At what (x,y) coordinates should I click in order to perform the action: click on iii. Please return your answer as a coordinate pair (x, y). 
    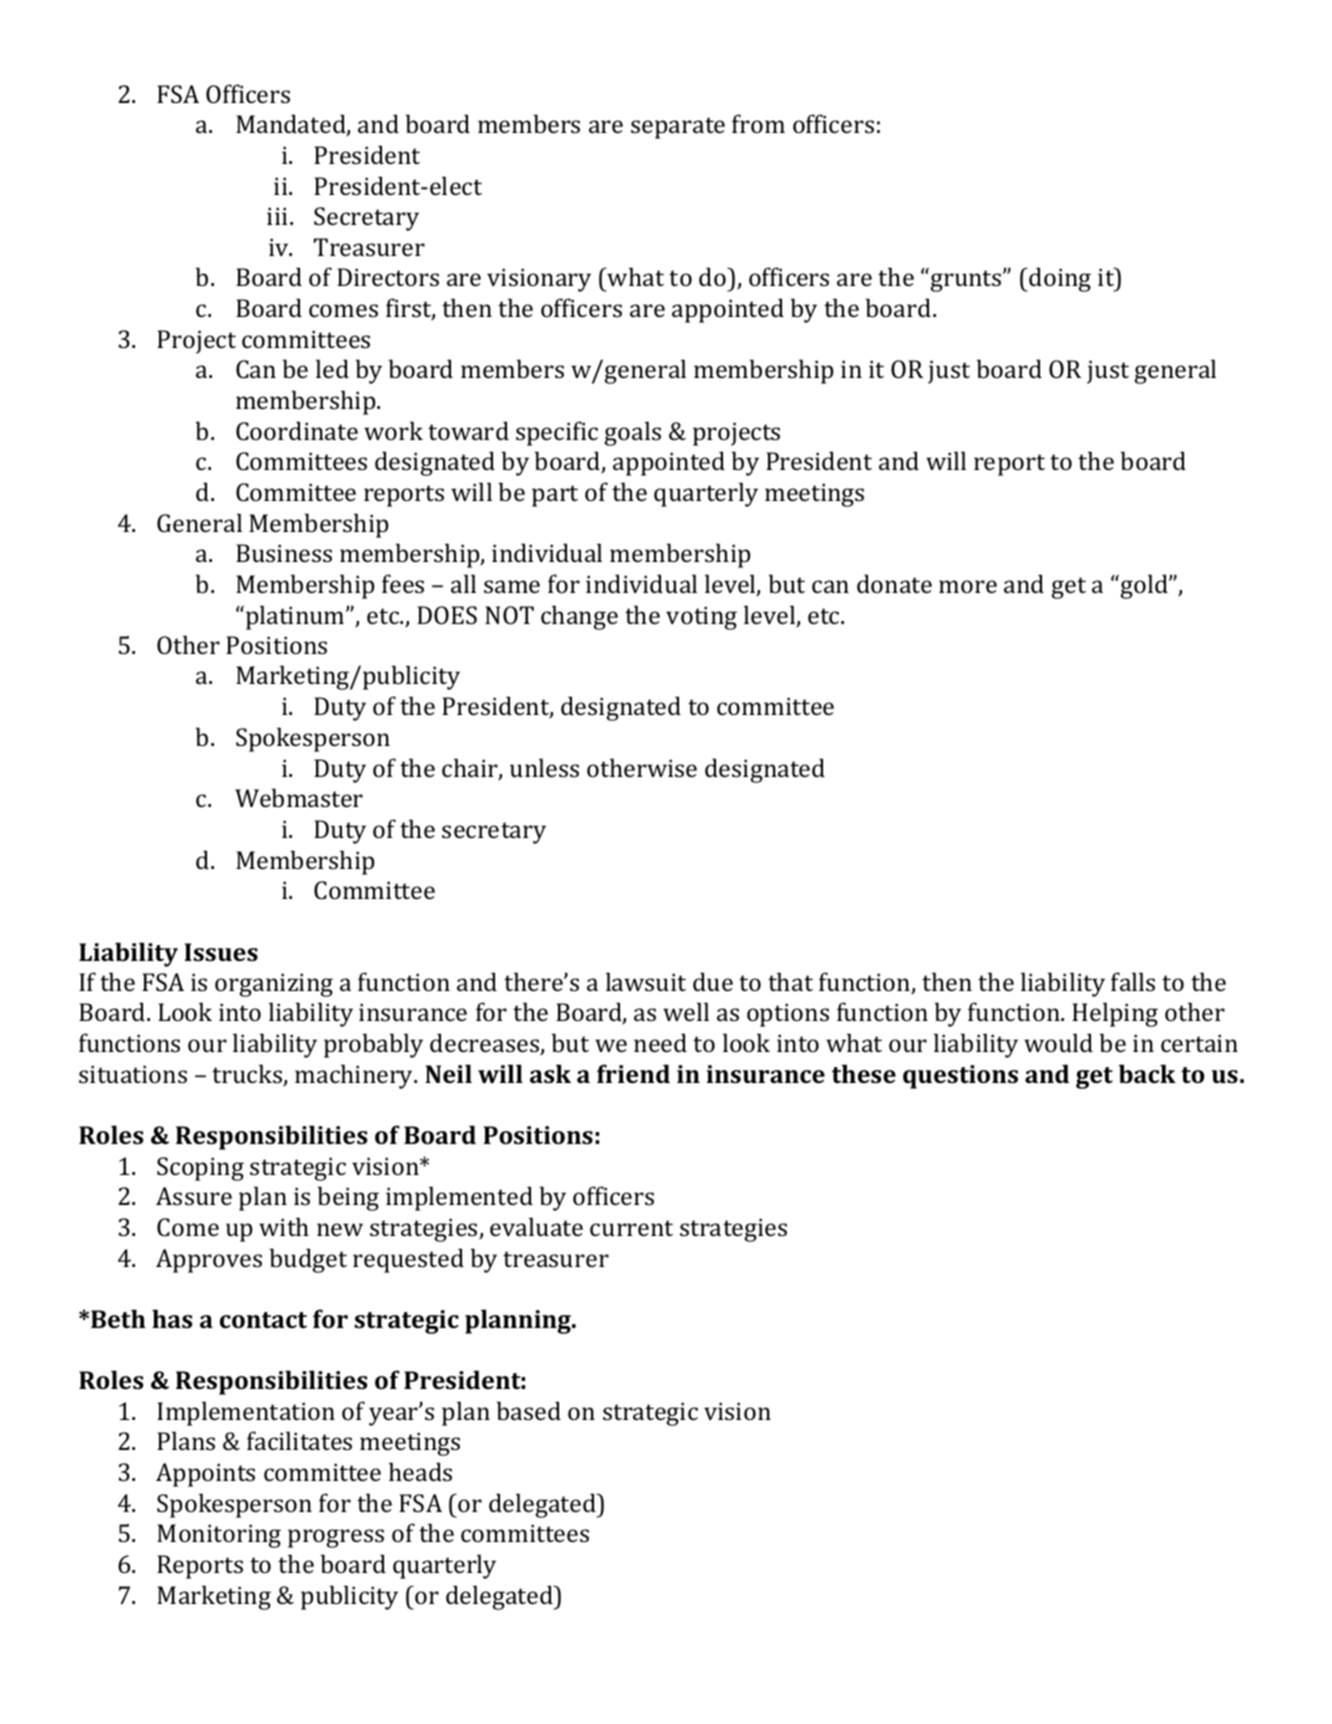
    Looking at the image, I should click on (277, 216).
